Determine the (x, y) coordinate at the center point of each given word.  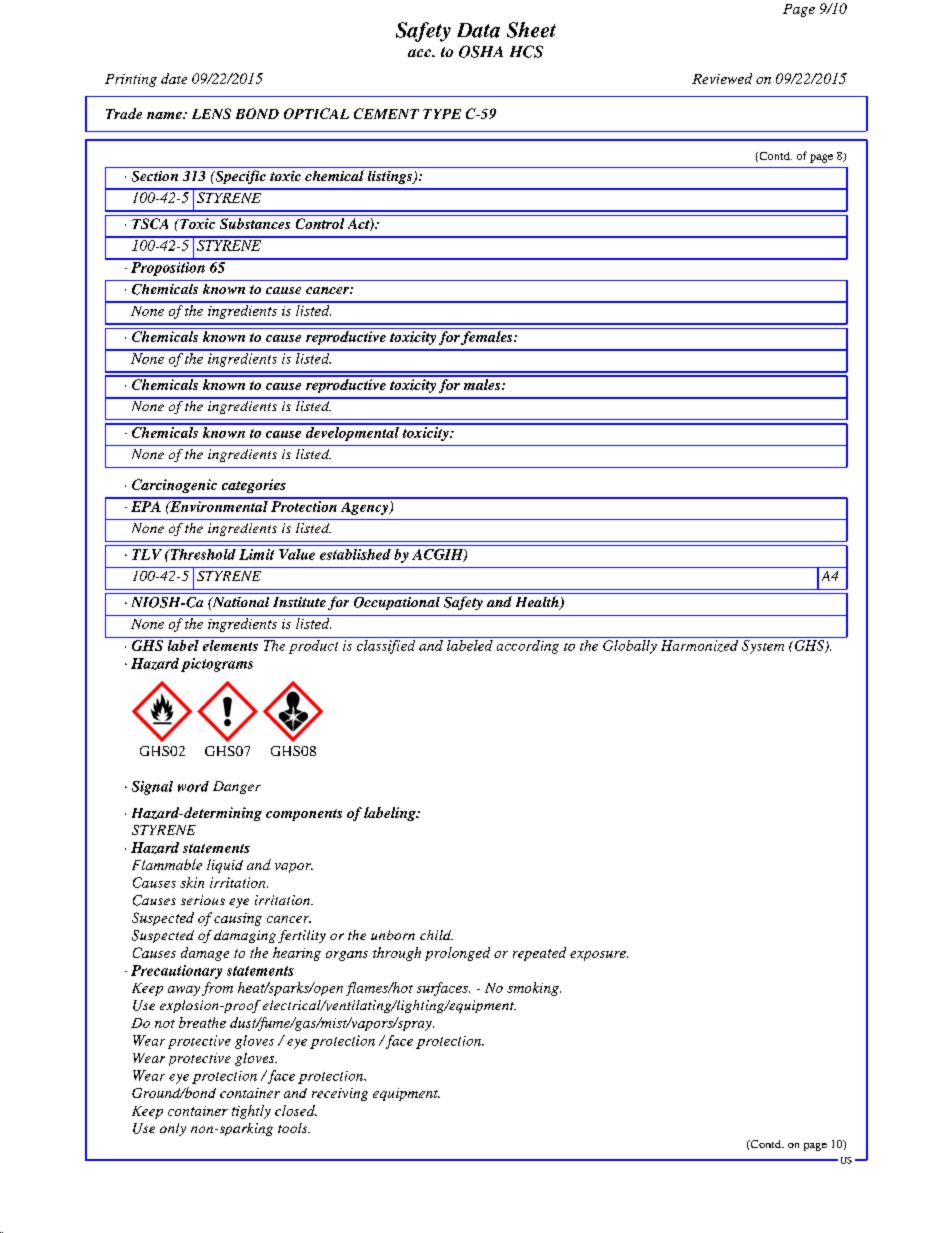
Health (538, 603)
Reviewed (722, 78)
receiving (340, 1094)
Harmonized (699, 644)
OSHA (481, 51)
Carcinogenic (174, 486)
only (173, 1129)
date (174, 78)
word (193, 786)
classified (386, 645)
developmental (352, 432)
